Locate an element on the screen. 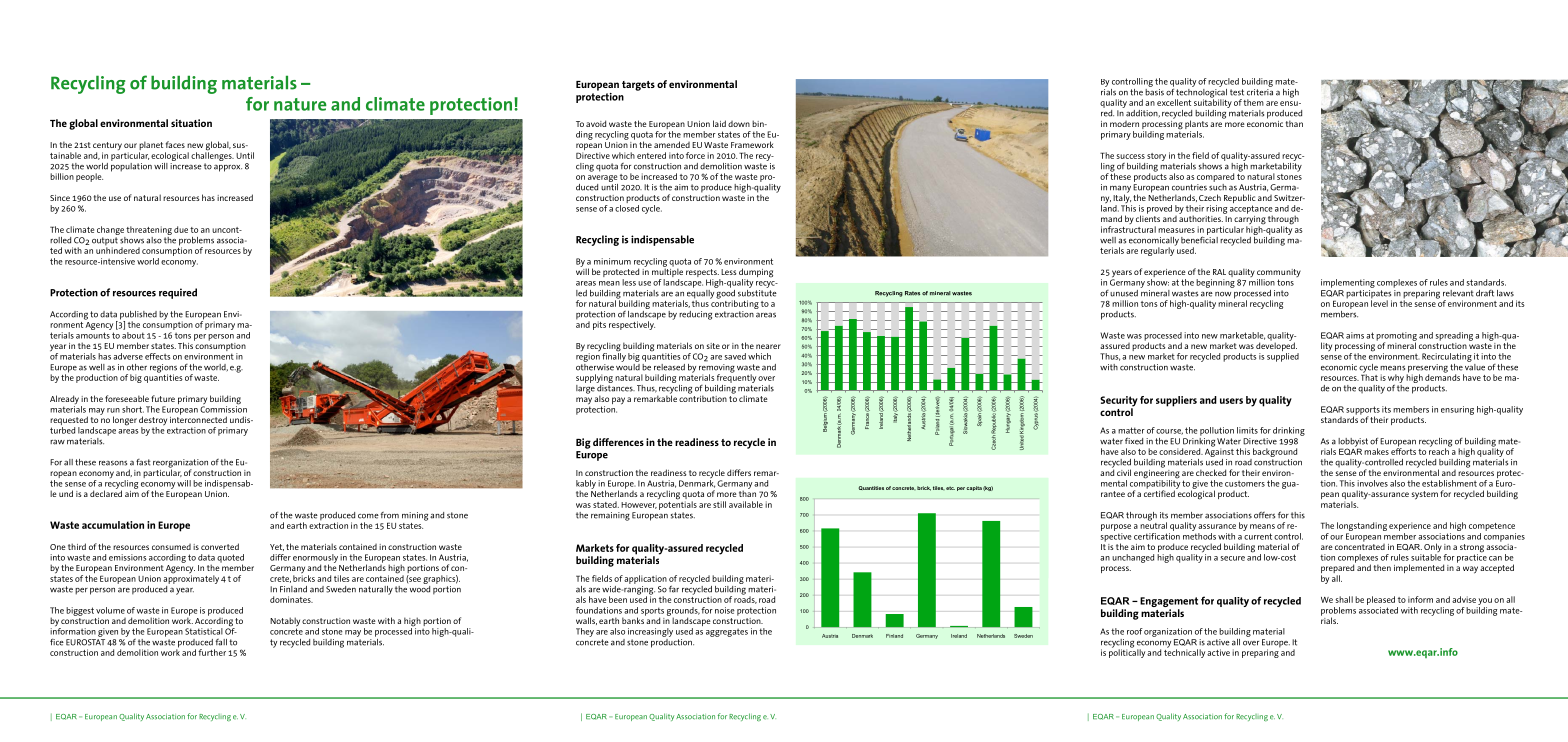 The image size is (1568, 742). aggregates is located at coordinates (727, 632).
